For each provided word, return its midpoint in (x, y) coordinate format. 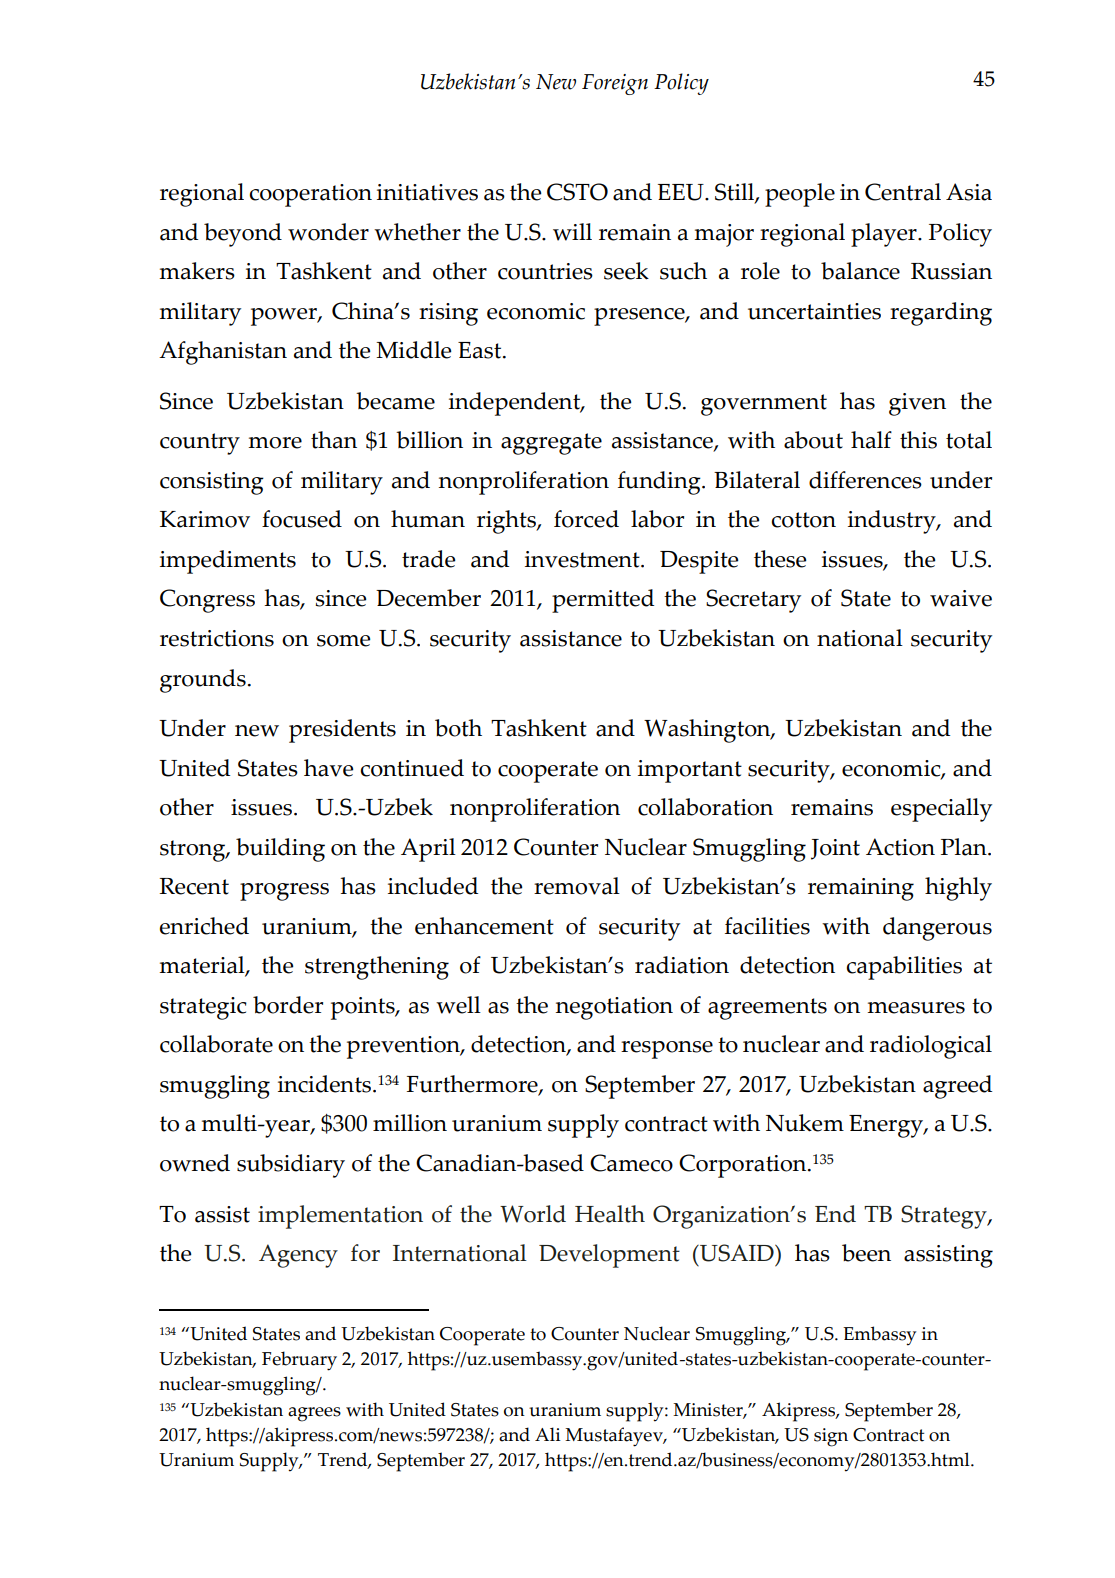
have (329, 768)
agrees (314, 1414)
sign (831, 1437)
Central (903, 192)
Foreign (615, 84)
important (690, 771)
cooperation (311, 195)
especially (941, 810)
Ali (548, 1434)
